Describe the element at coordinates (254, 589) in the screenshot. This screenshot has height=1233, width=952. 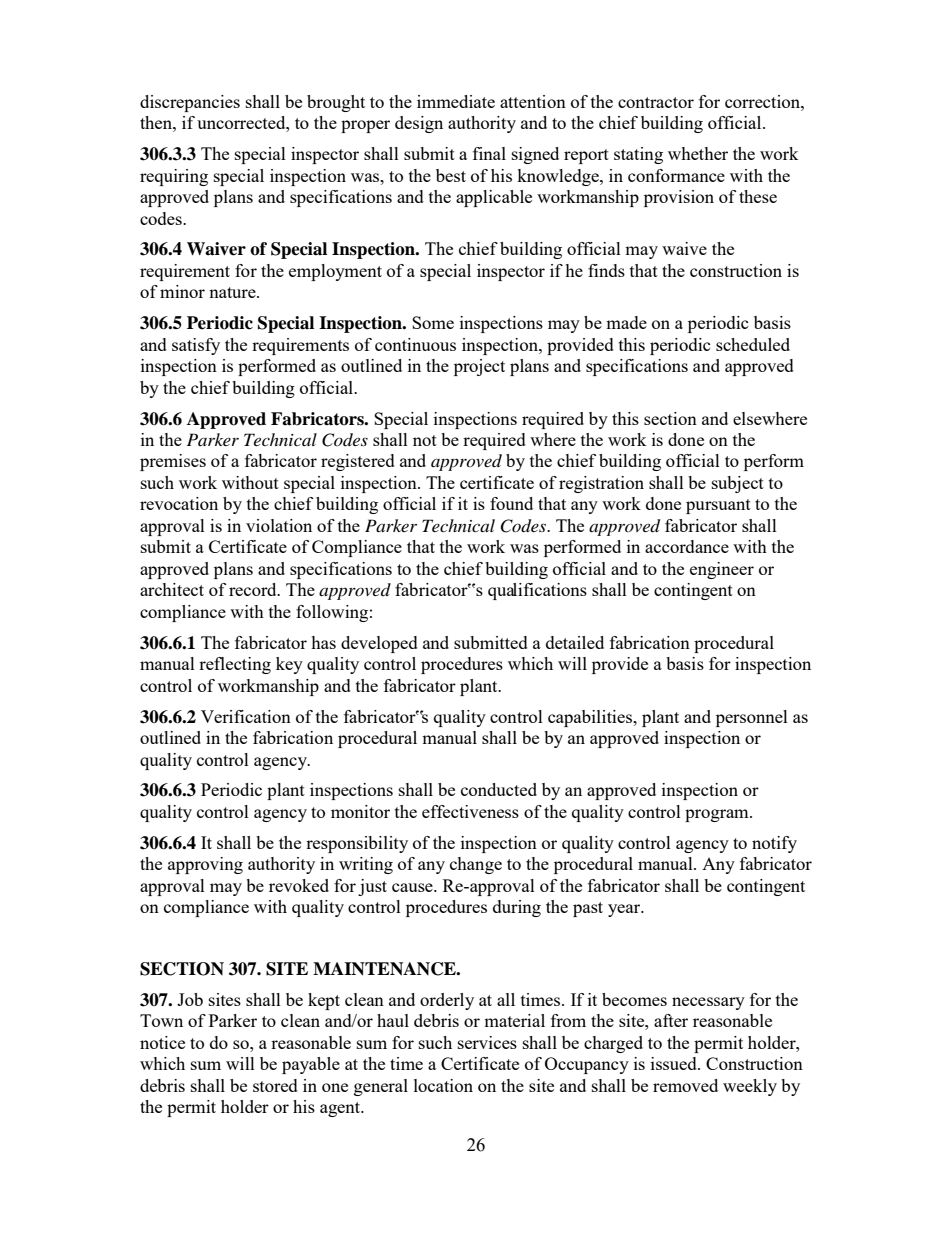
I see `record` at that location.
